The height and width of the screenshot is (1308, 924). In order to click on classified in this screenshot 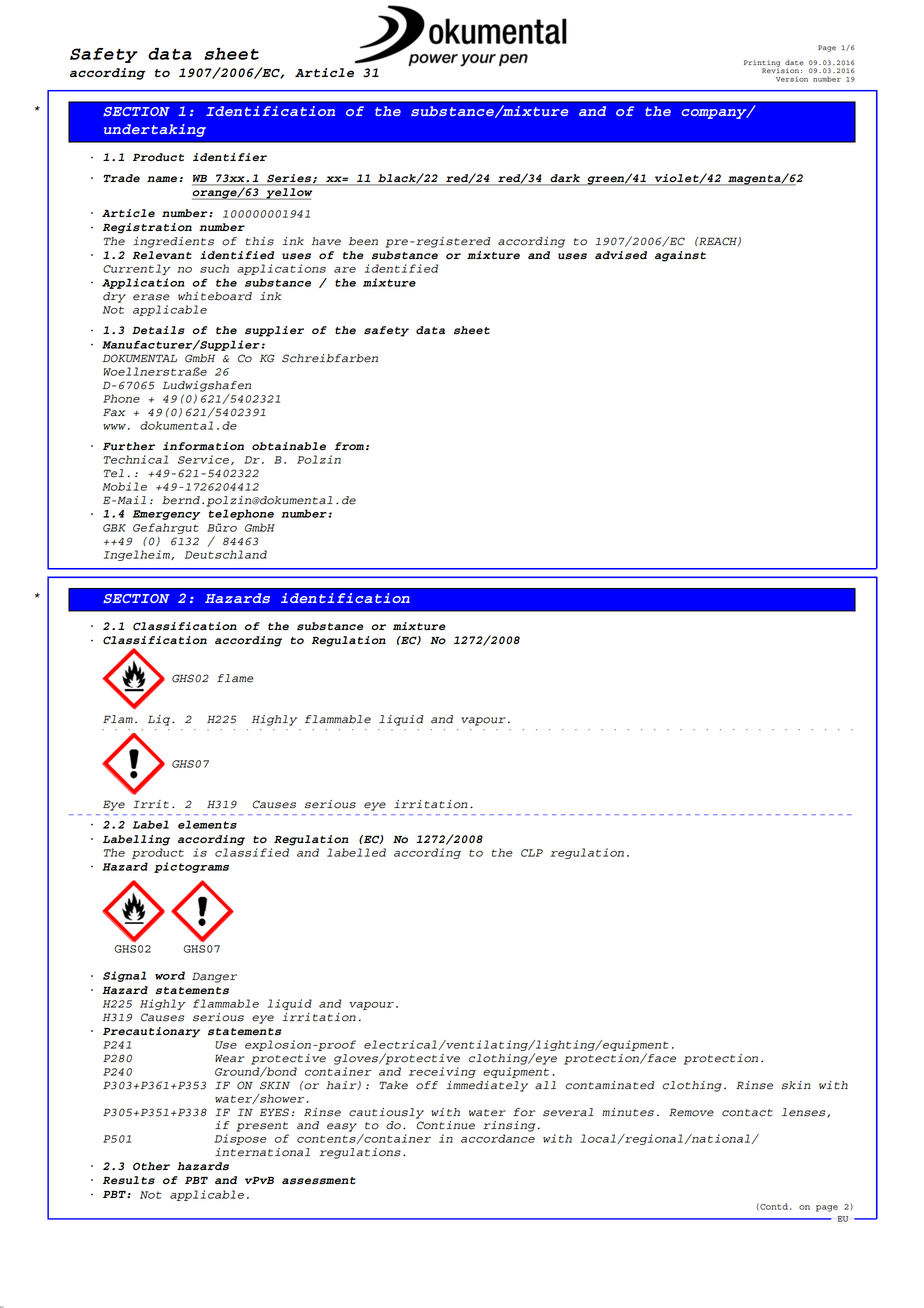, I will do `click(252, 852)`.
